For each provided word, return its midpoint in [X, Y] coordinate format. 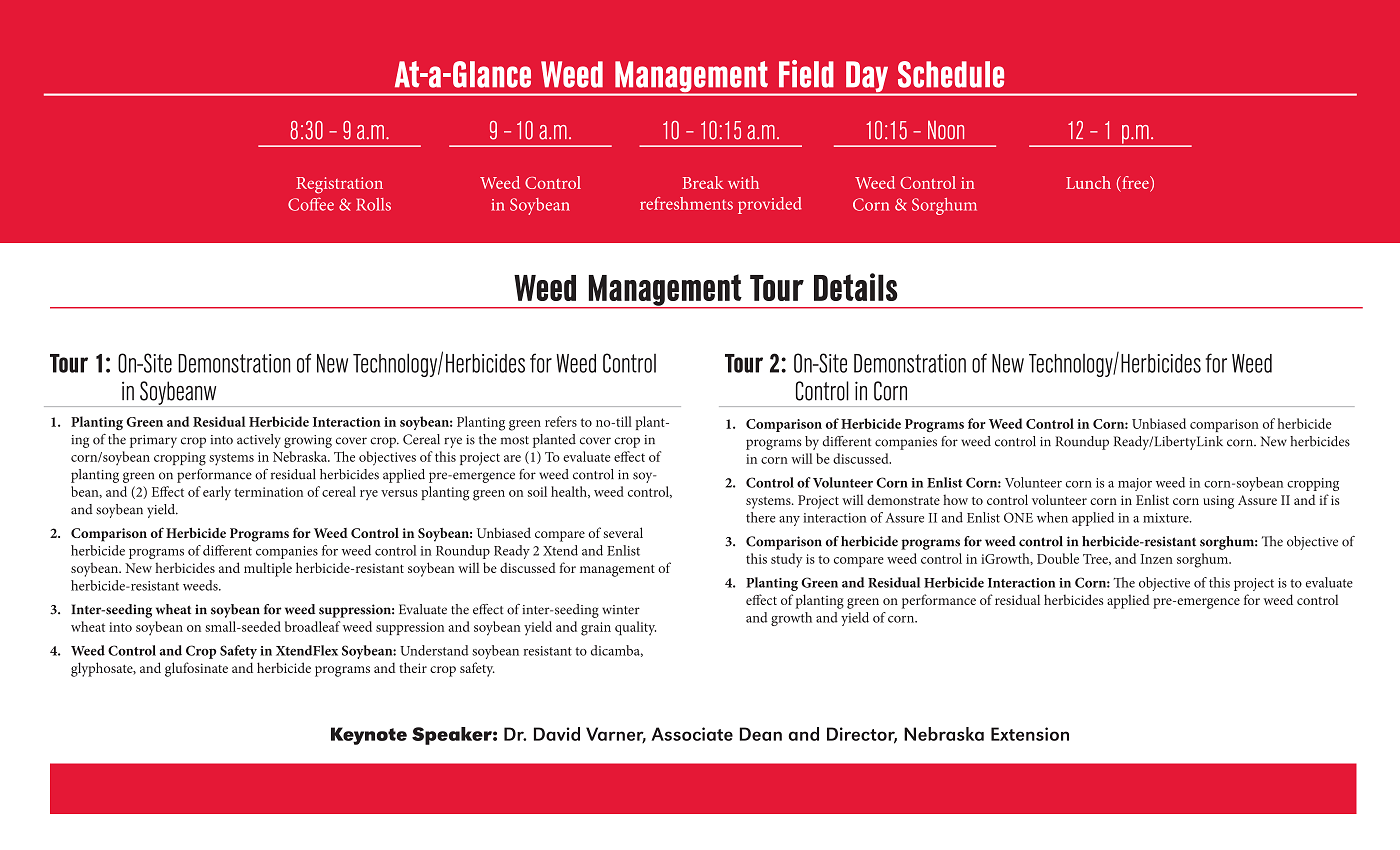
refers [561, 421]
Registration [339, 185]
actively [259, 441]
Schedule [951, 74]
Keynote [369, 736]
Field [806, 74]
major [1135, 484]
